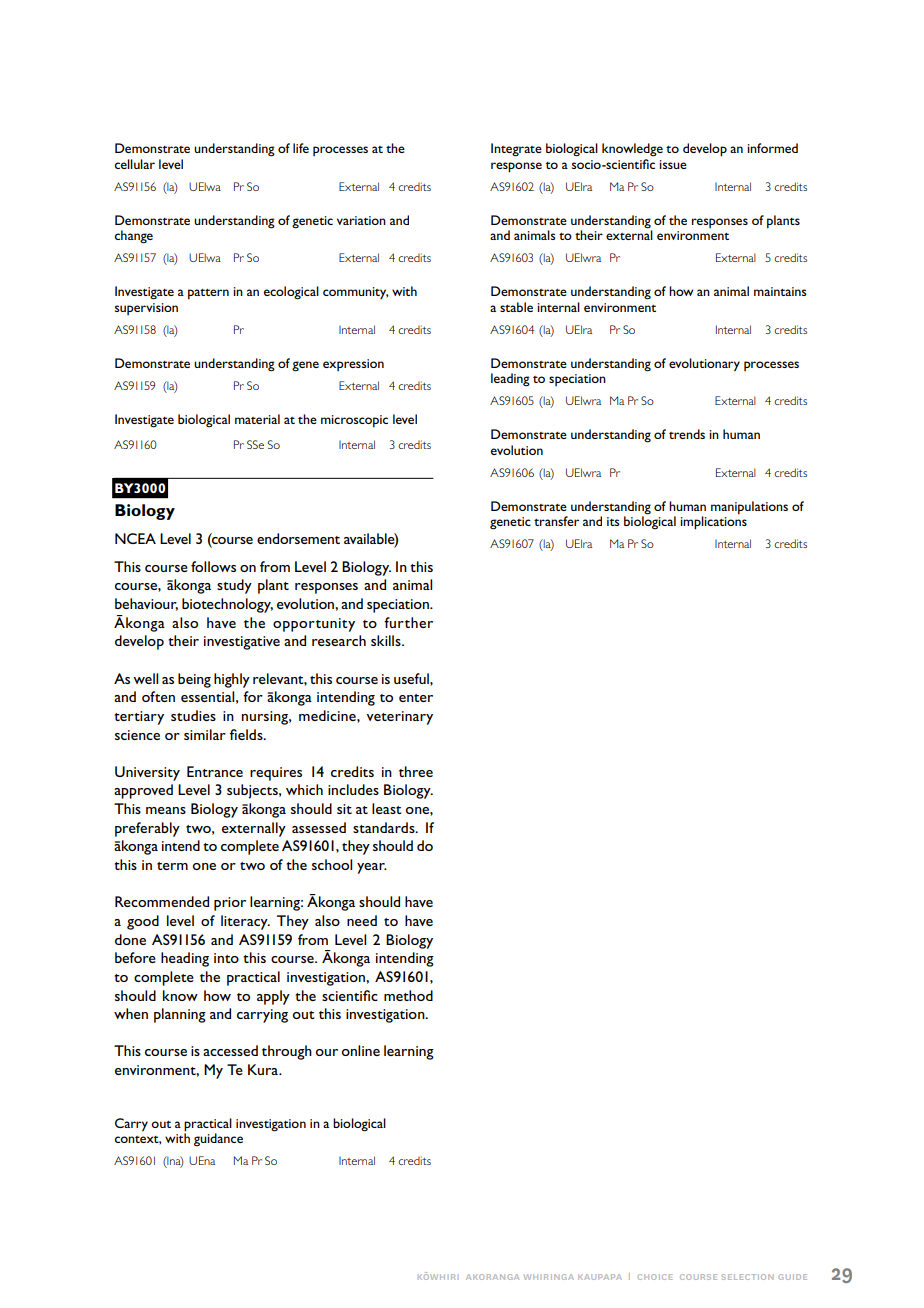 The image size is (924, 1308). Describe the element at coordinates (218, 1139) in the screenshot. I see `guidance` at that location.
